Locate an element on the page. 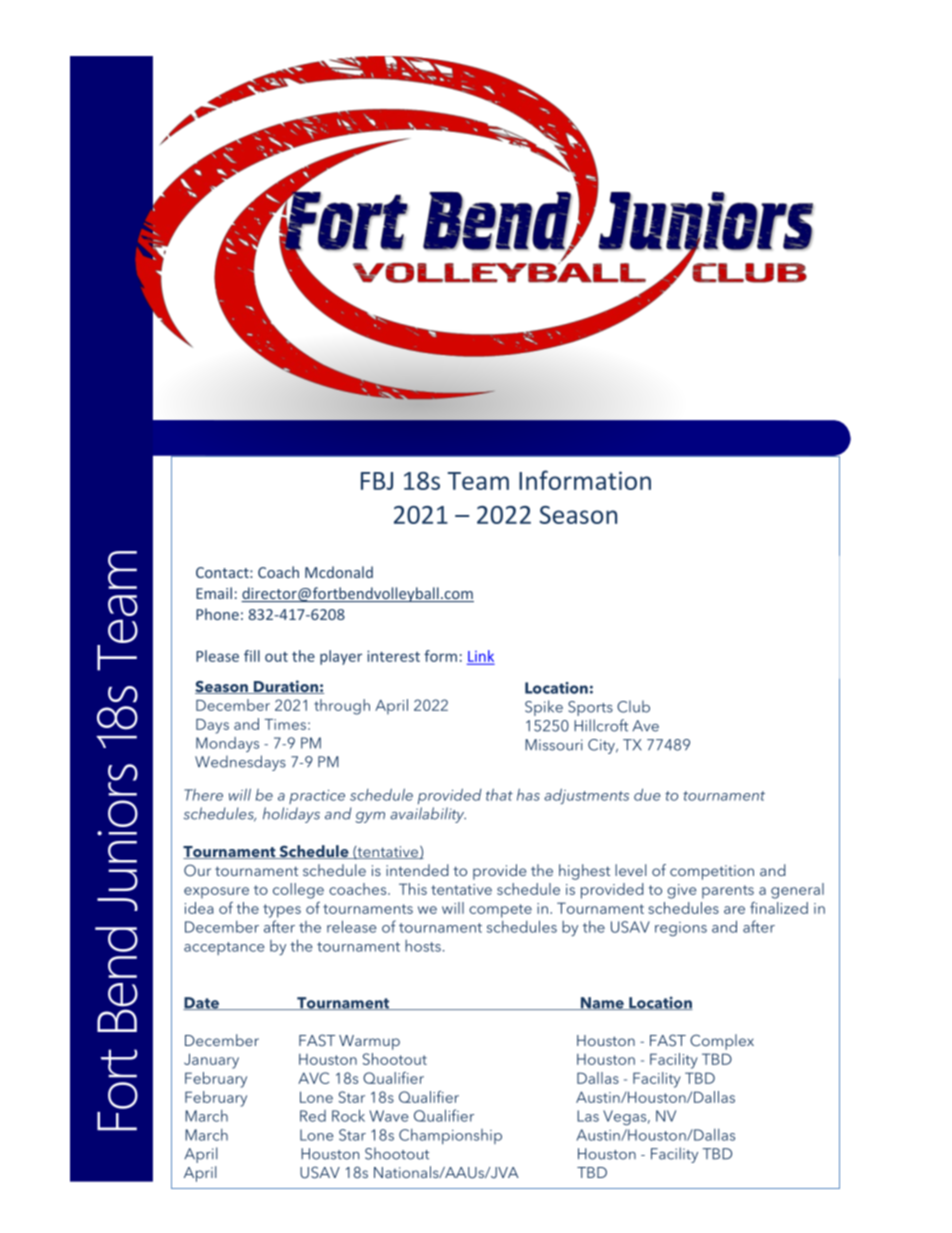 This page has width=952, height=1233. competition is located at coordinates (712, 872).
